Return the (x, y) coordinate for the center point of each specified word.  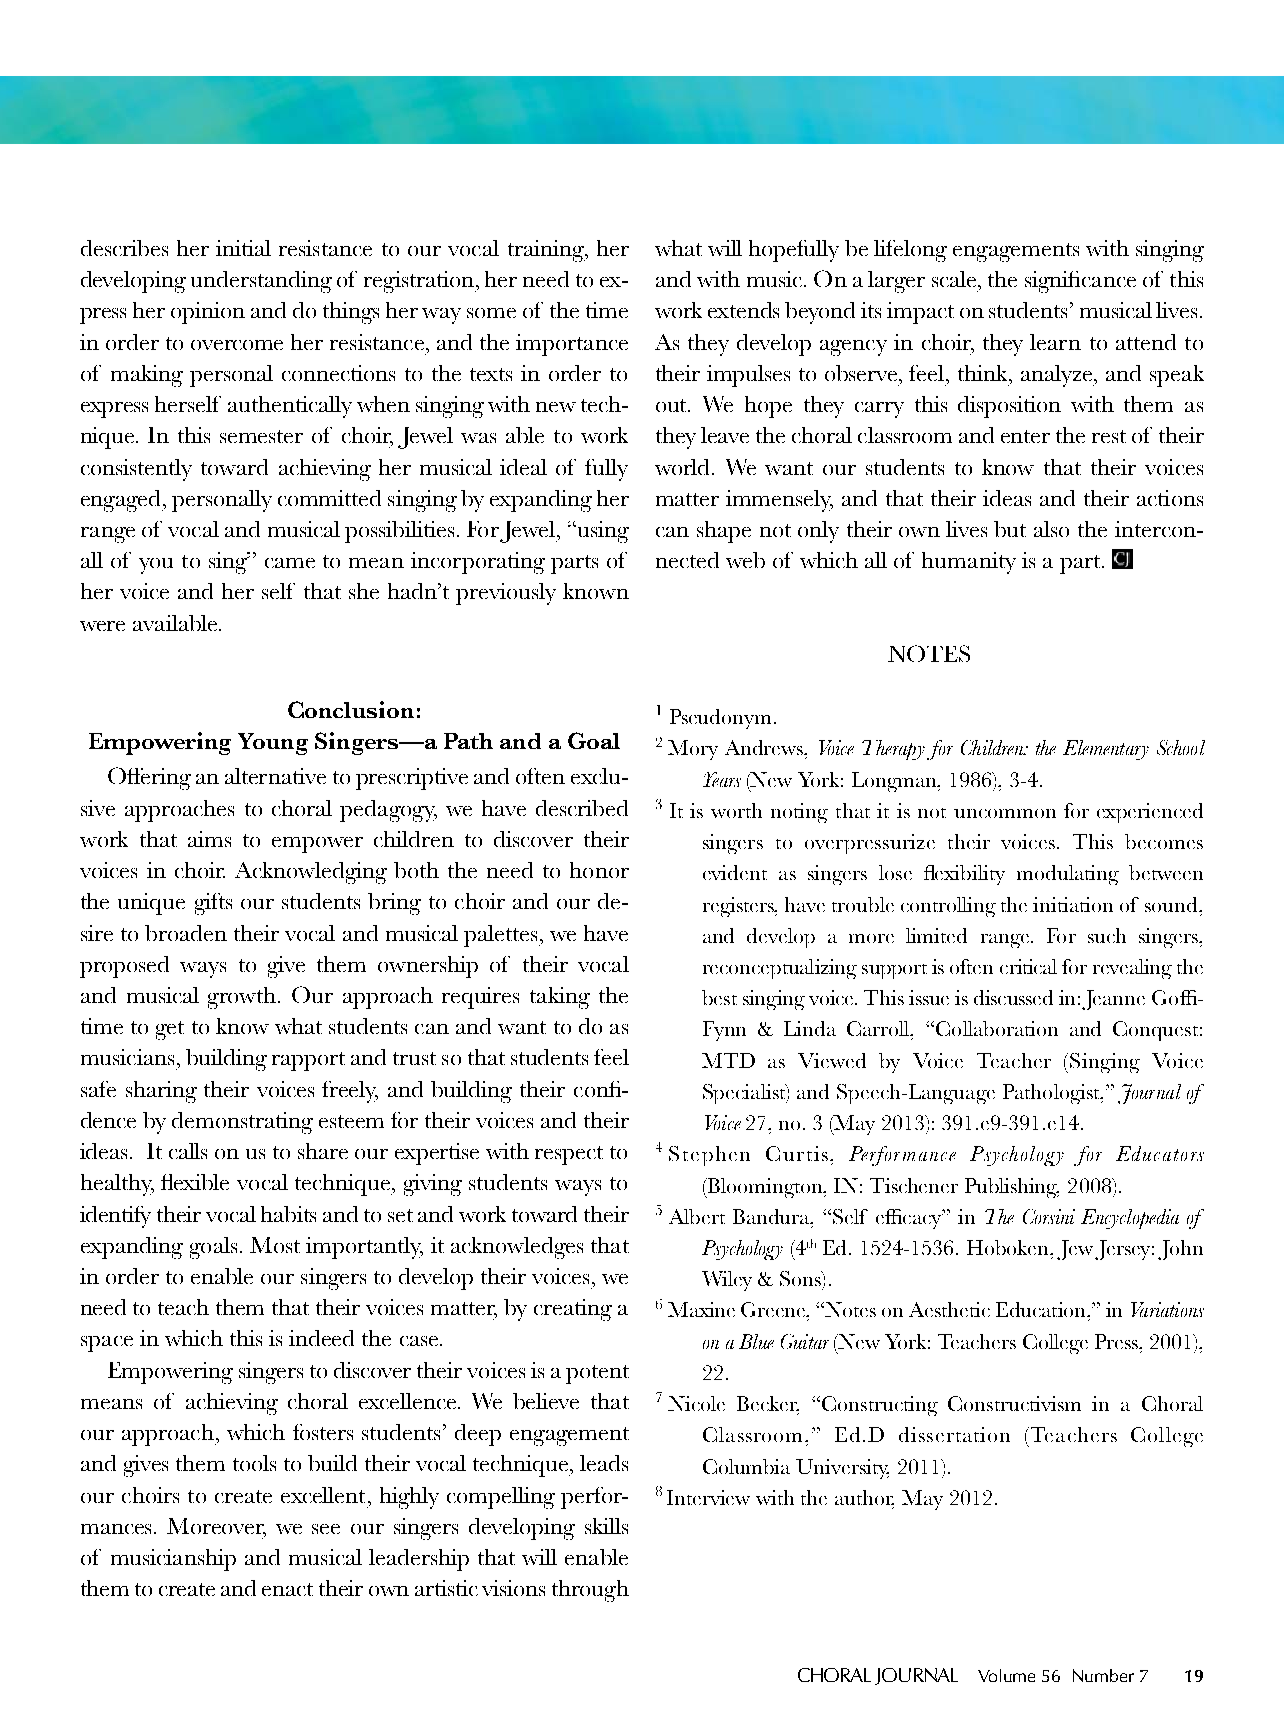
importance (572, 345)
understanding (261, 282)
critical (1028, 966)
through (590, 1591)
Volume (1006, 1675)
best (719, 997)
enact (287, 1589)
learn (1055, 342)
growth (243, 998)
